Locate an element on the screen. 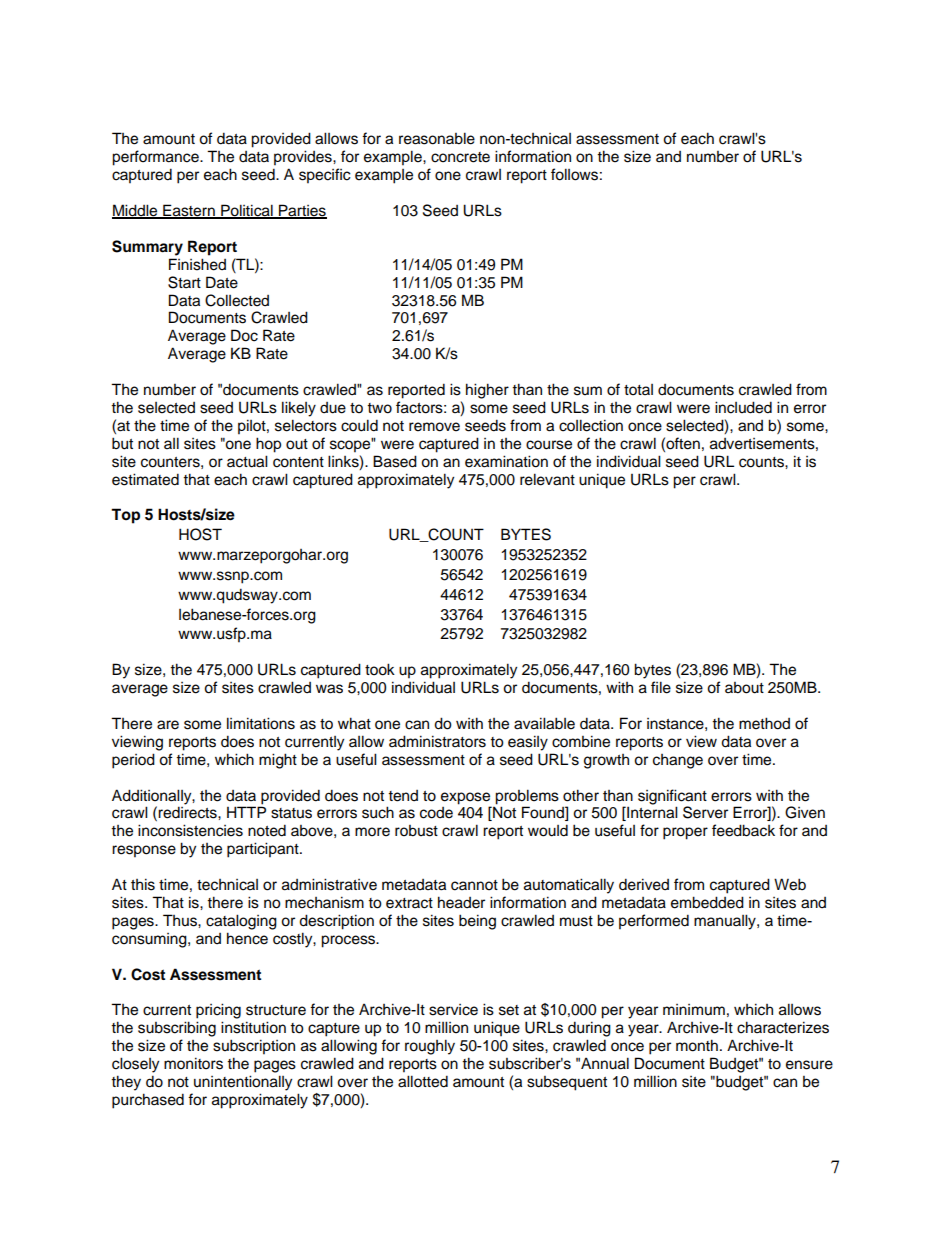 The height and width of the screenshot is (1233, 952). allotted is located at coordinates (423, 1081).
